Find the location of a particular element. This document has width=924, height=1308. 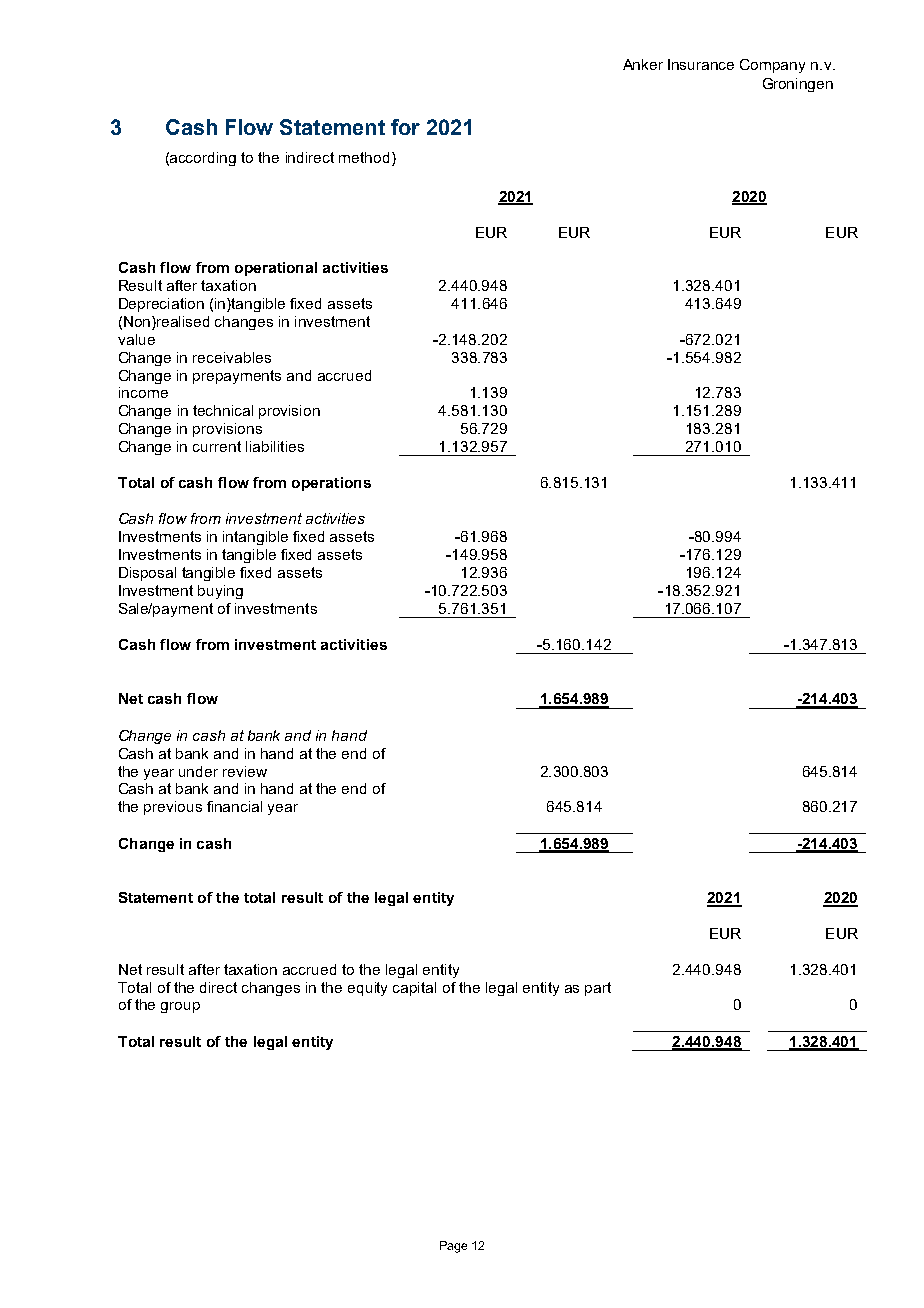

receivables is located at coordinates (232, 357).
